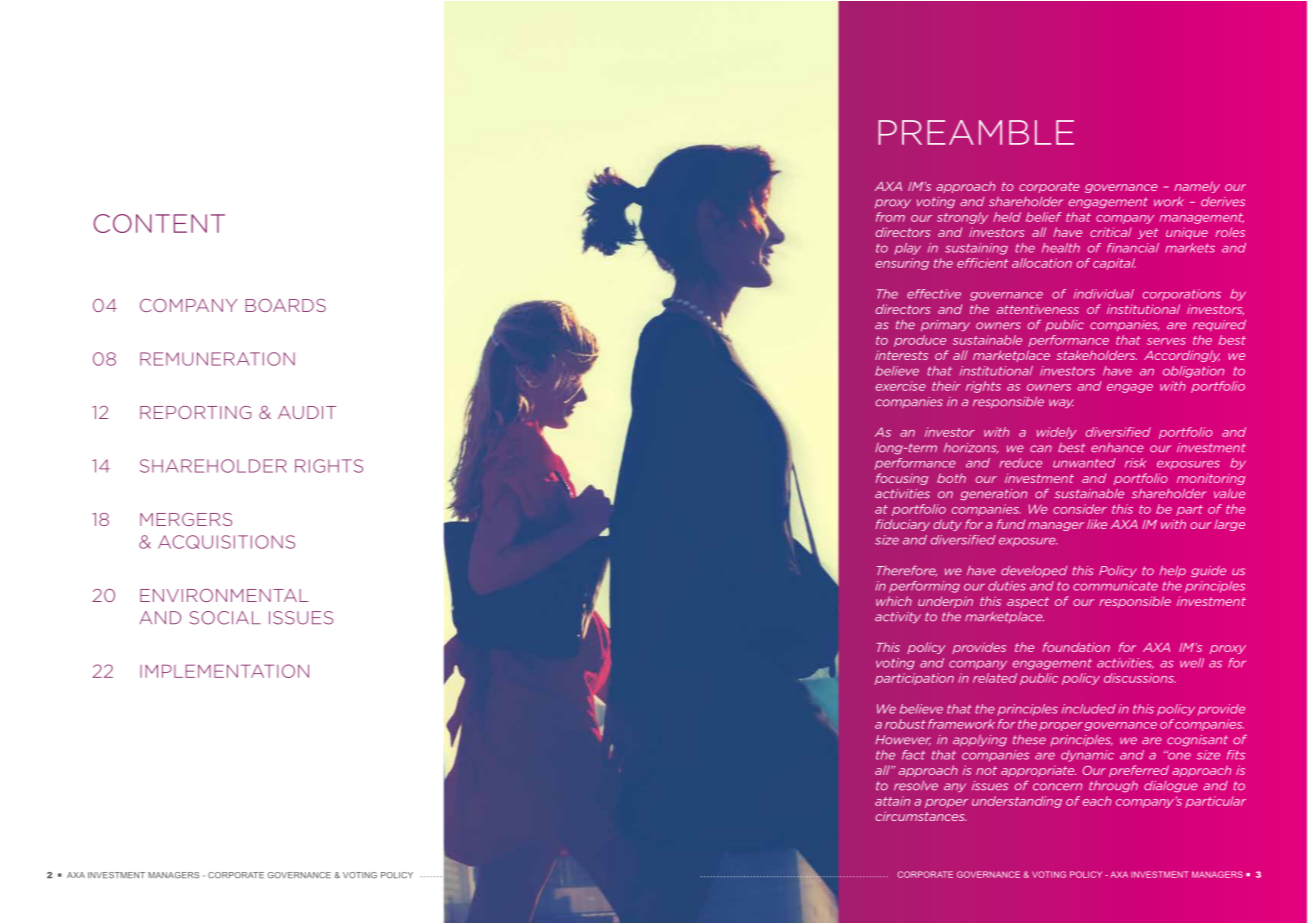 The height and width of the screenshot is (924, 1308). What do you see at coordinates (285, 305) in the screenshot?
I see `BOARDS` at bounding box center [285, 305].
